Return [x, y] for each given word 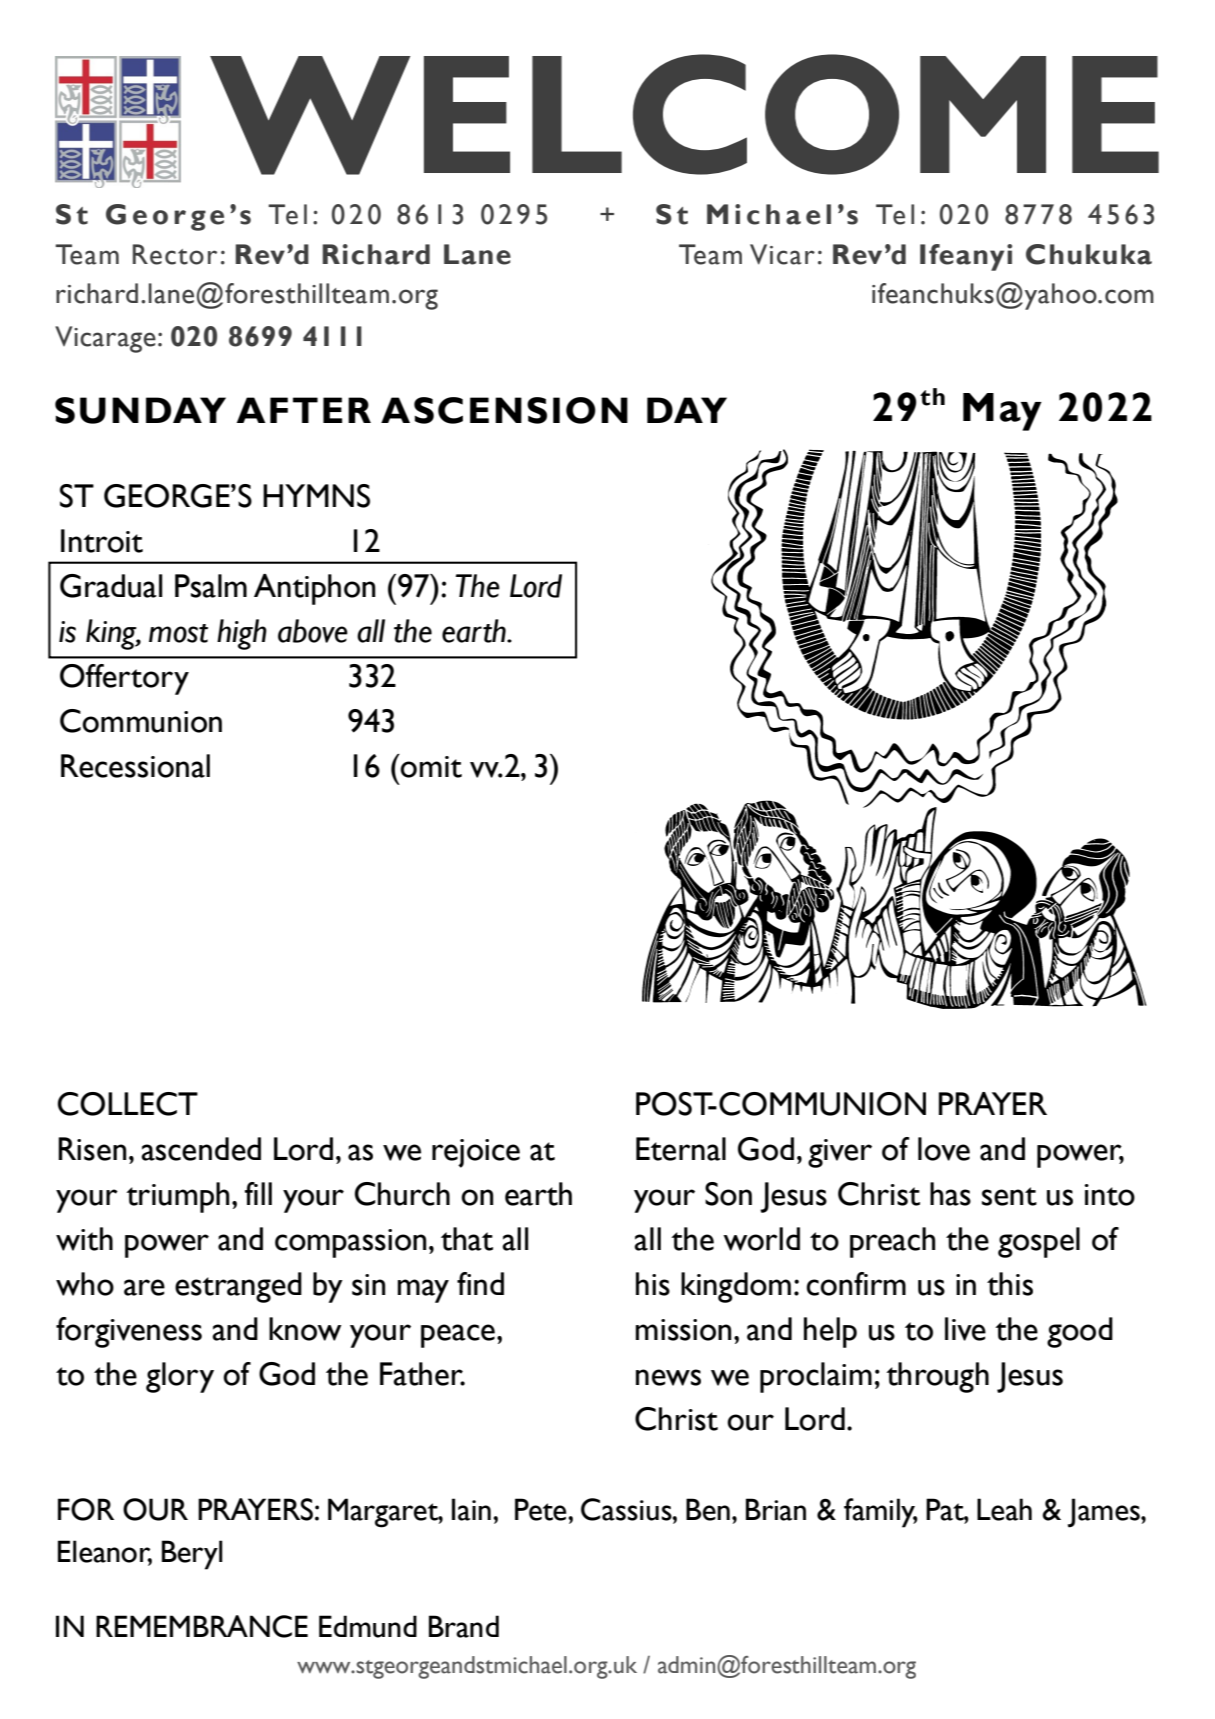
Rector [175, 254]
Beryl [192, 1555]
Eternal [681, 1149]
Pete [542, 1509]
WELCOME [684, 114]
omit [430, 766]
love [944, 1149]
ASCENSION [504, 410]
